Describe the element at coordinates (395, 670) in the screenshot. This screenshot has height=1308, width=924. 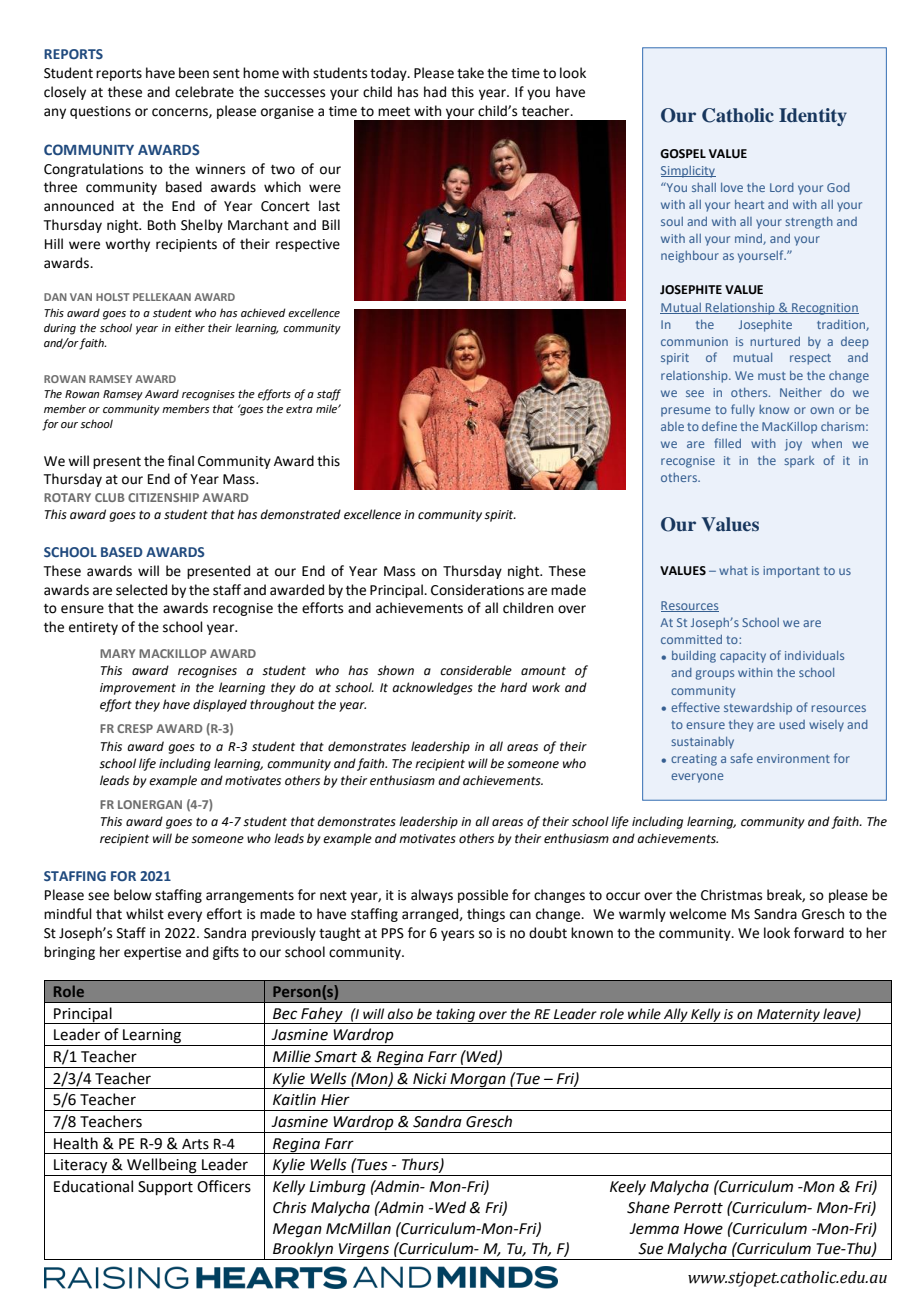
I see `shown` at that location.
